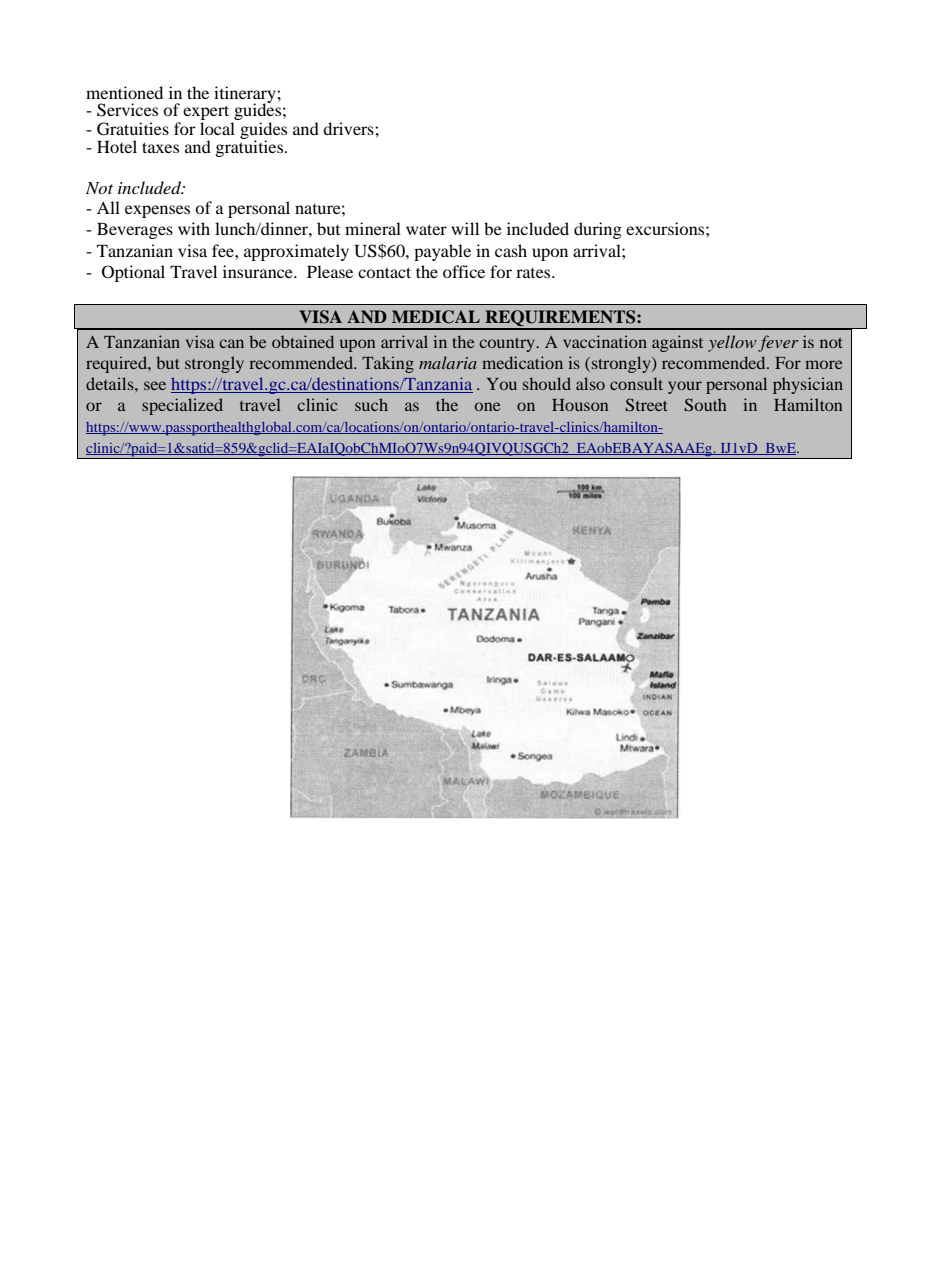 This screenshot has height=1288, width=936. What do you see at coordinates (246, 95) in the screenshot?
I see `itinerary` at bounding box center [246, 95].
